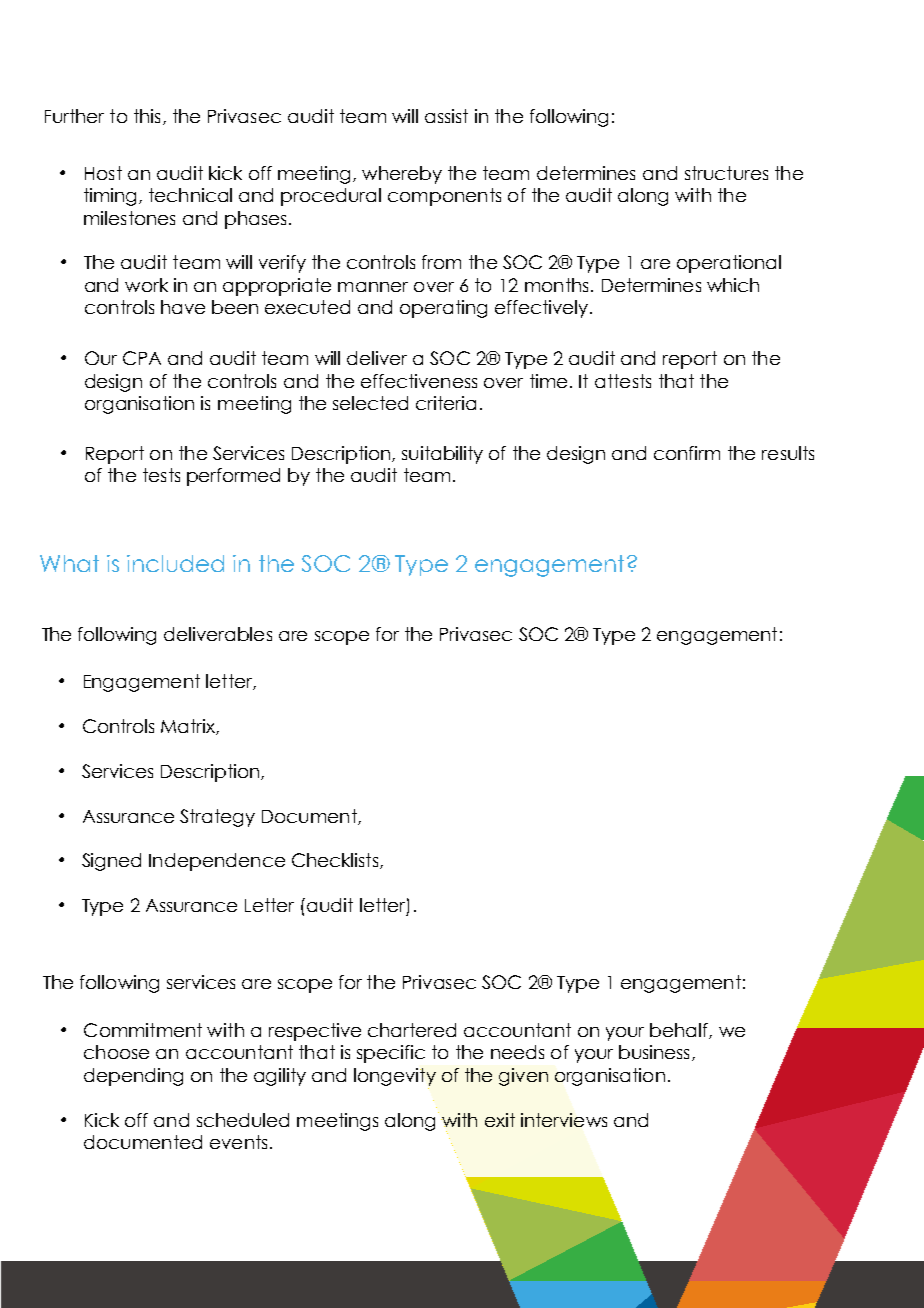 Image resolution: width=924 pixels, height=1308 pixels. Describe the element at coordinates (233, 477) in the document. I see `performed` at that location.
